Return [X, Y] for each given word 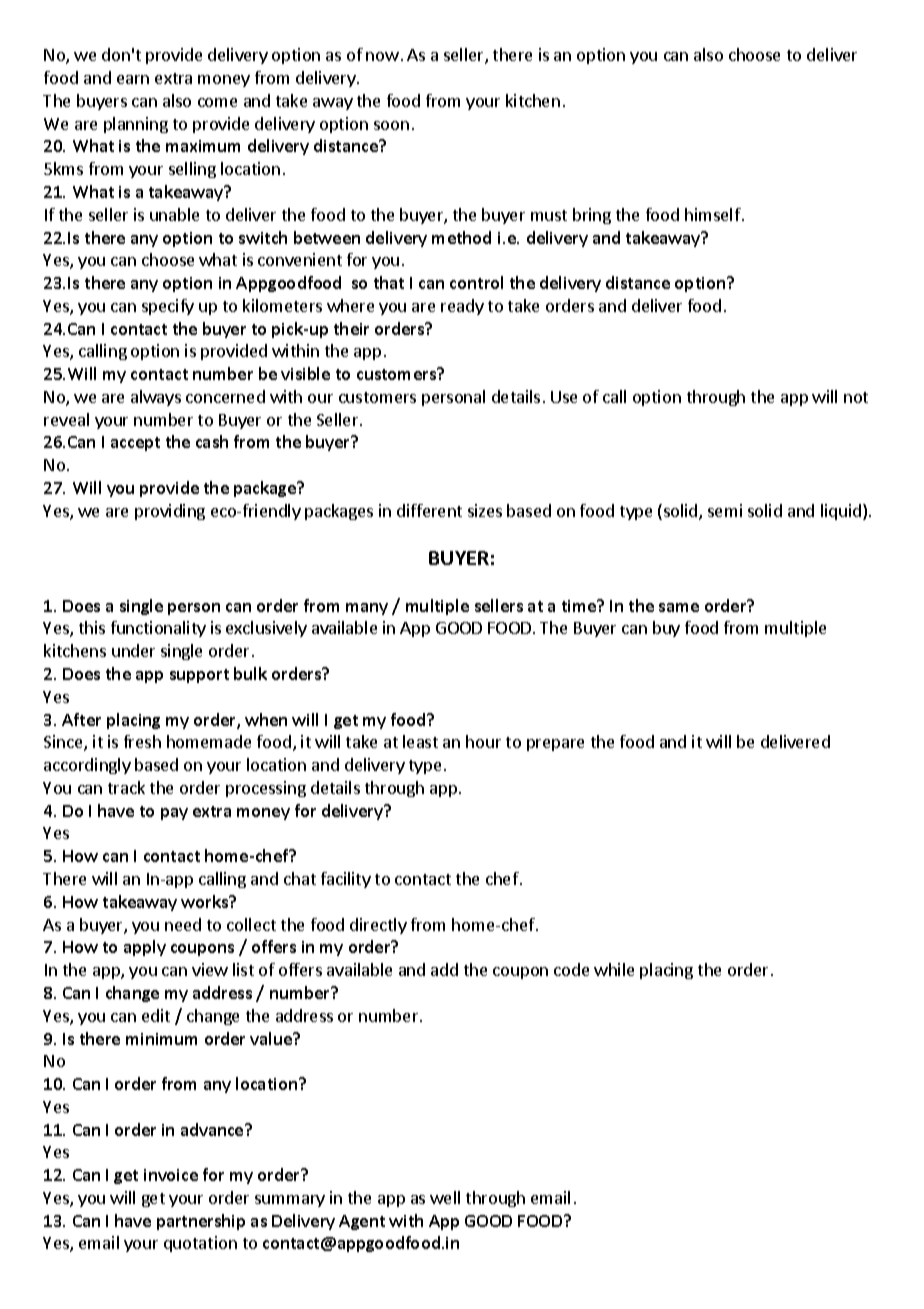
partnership [201, 1222]
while [614, 969]
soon [391, 125]
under [133, 650]
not [856, 397]
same [679, 607]
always [156, 398]
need [183, 924]
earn [133, 79]
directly [378, 926]
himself [714, 214]
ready [462, 307]
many [367, 609]
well [445, 1197]
